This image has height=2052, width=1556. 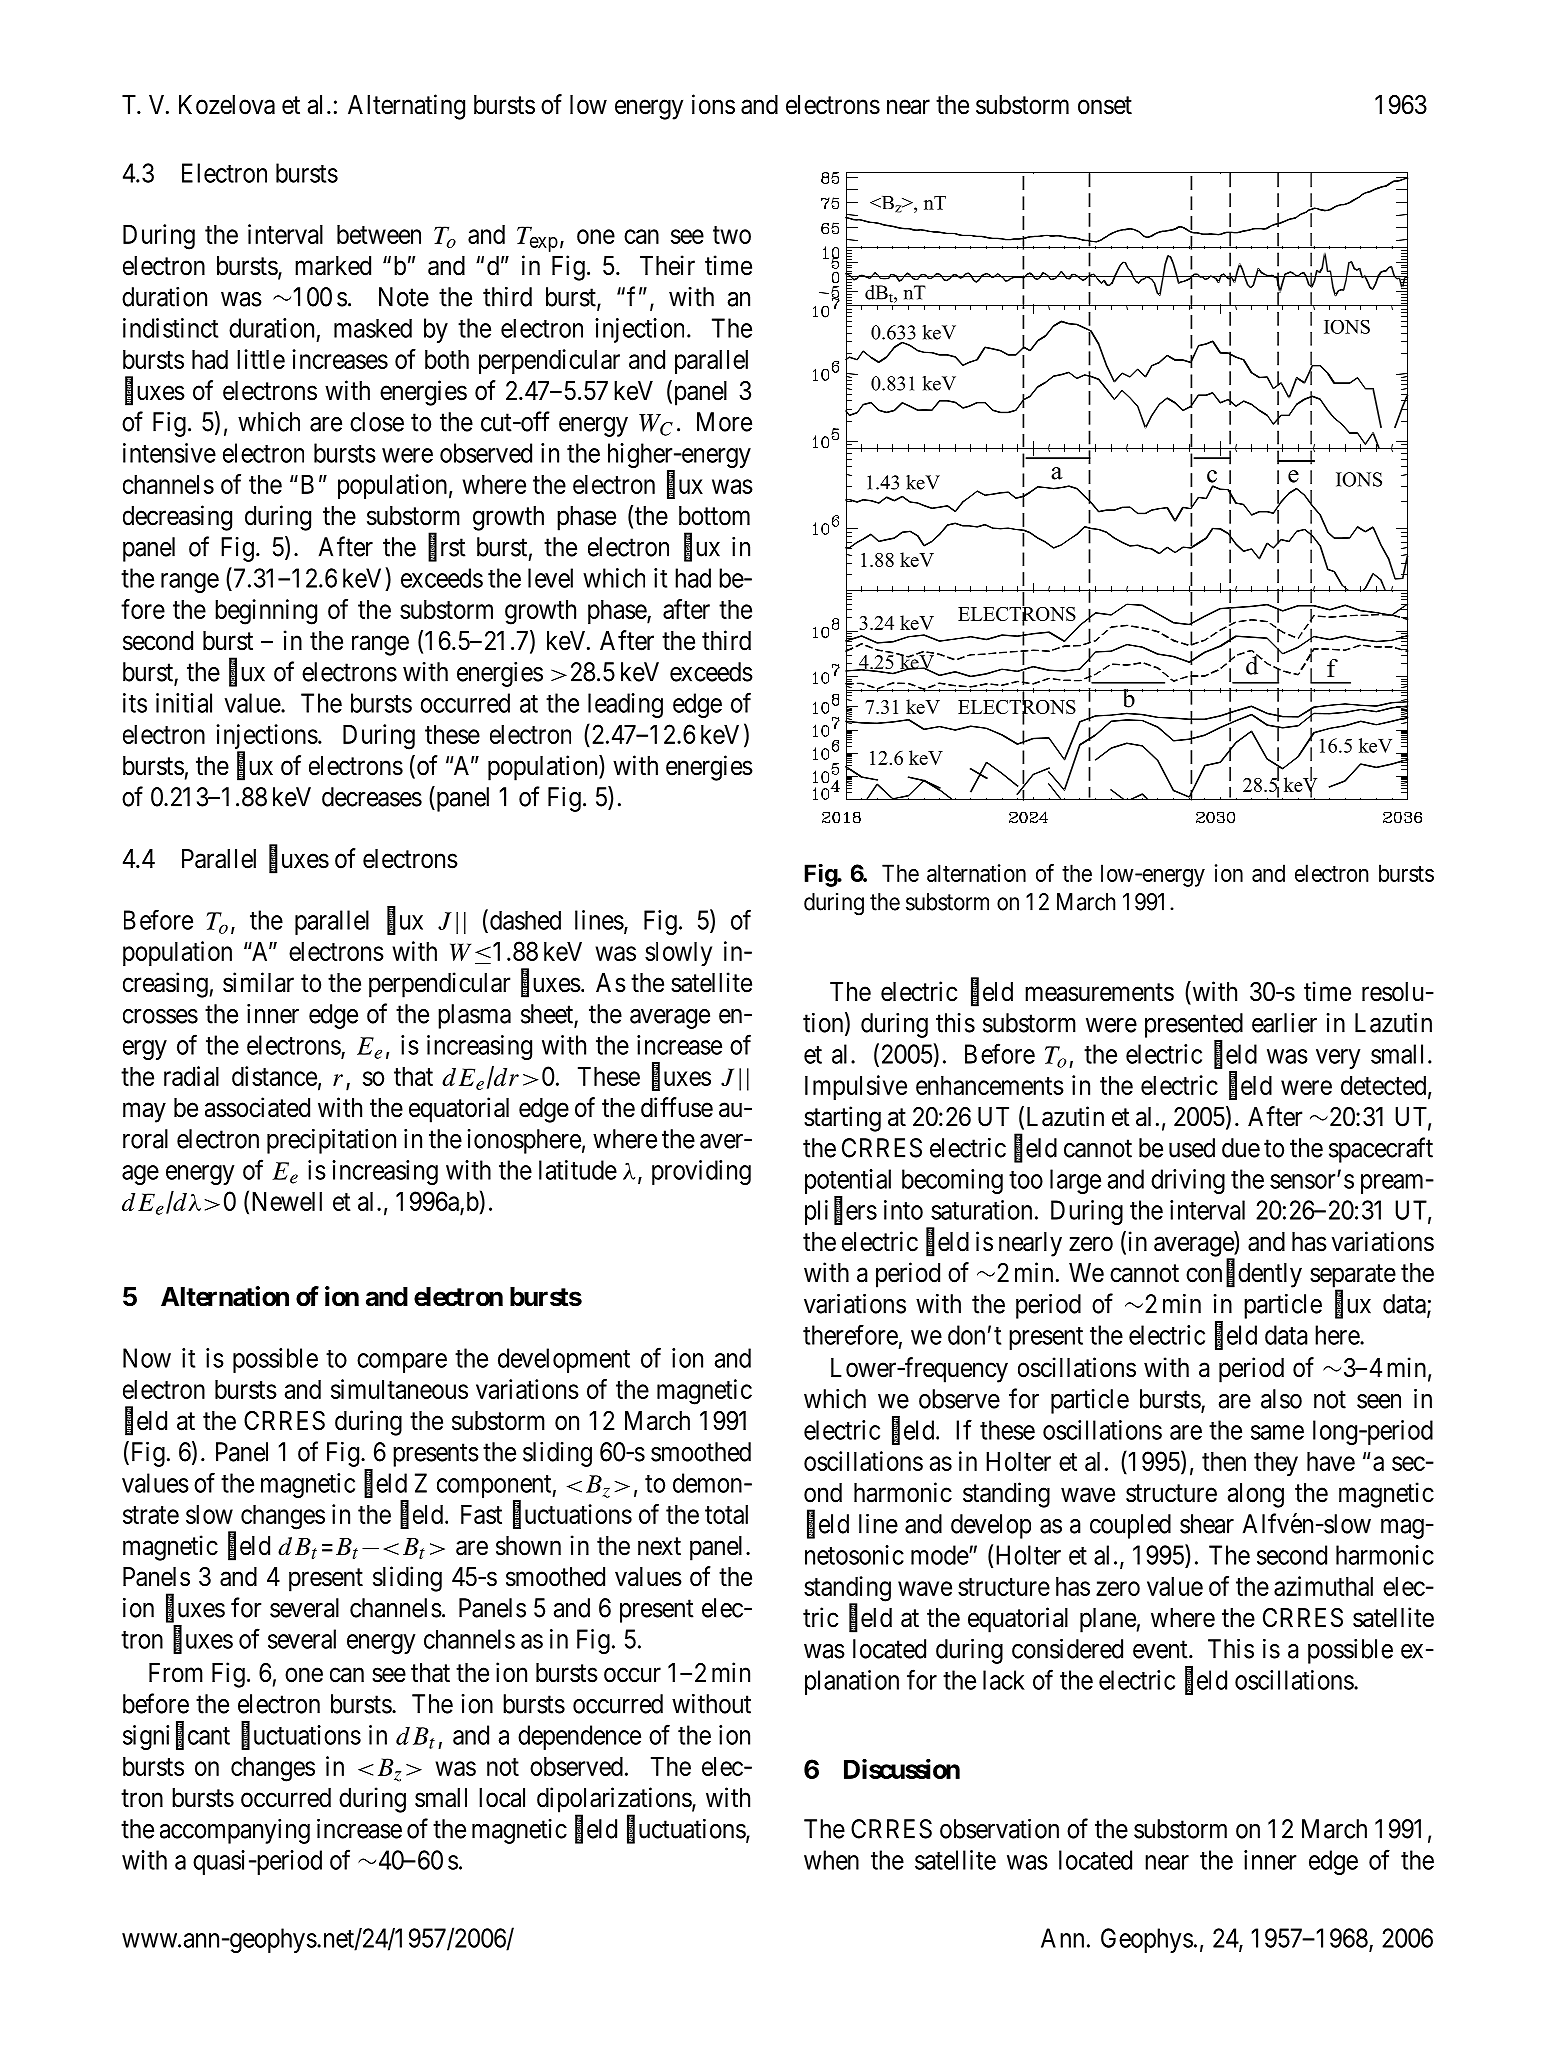 I want to click on compare, so click(x=402, y=1363).
